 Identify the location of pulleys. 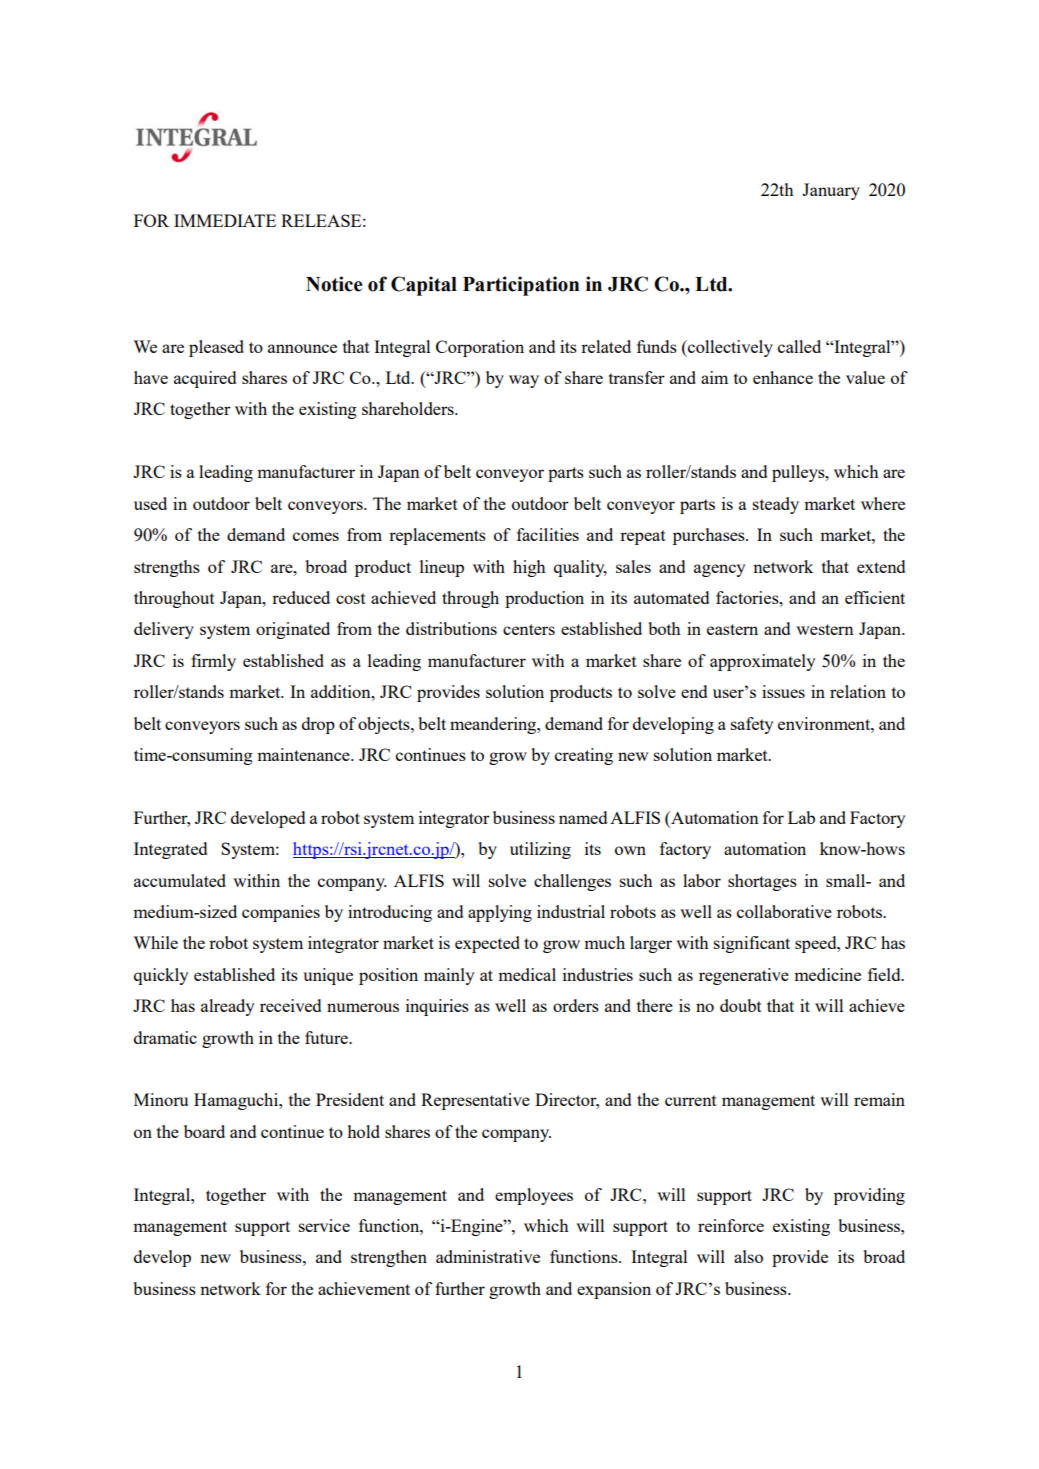
(799, 473).
